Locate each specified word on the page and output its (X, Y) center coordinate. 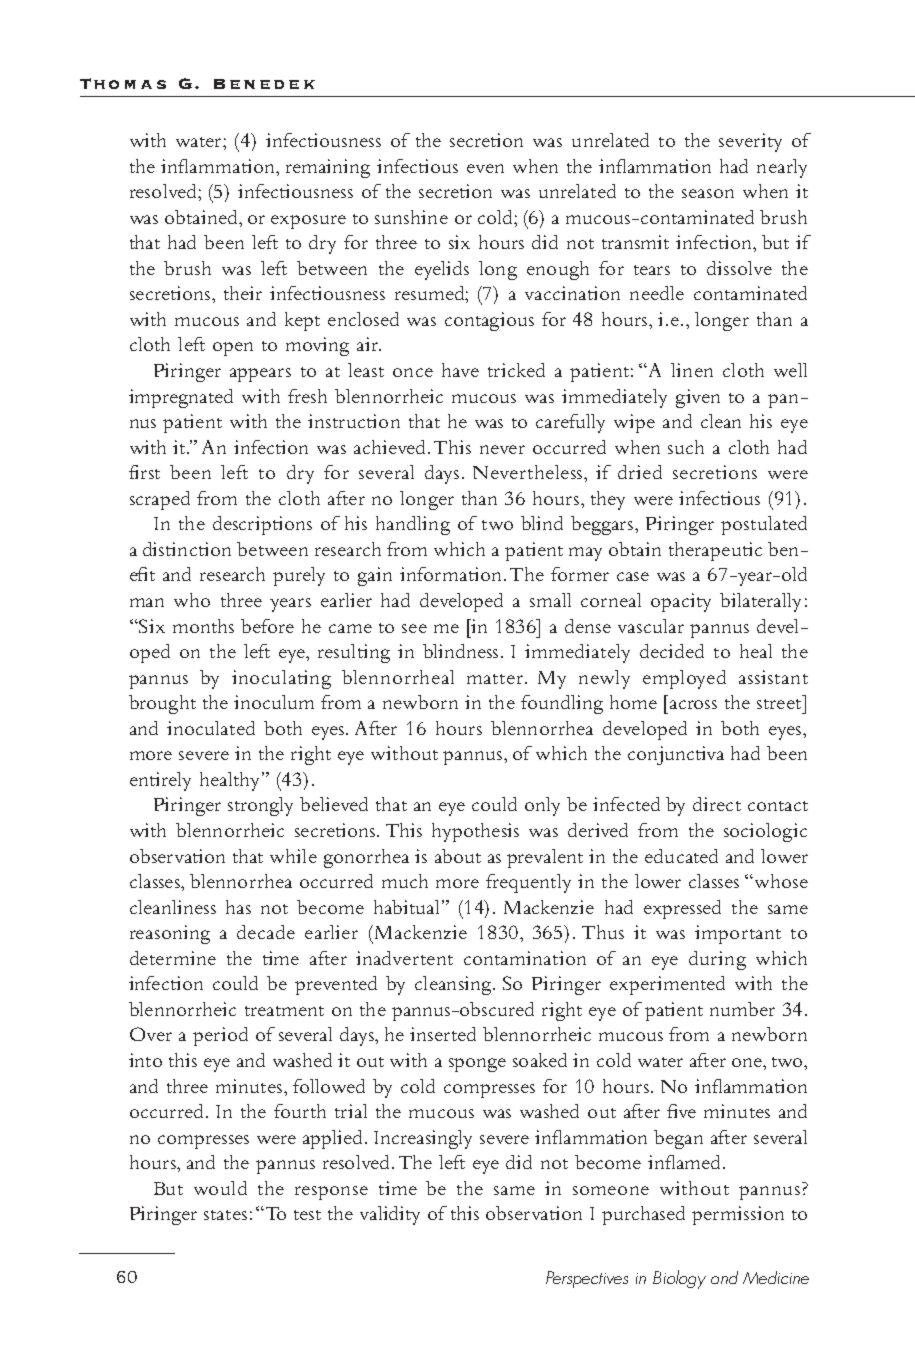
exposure (308, 222)
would (220, 1188)
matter (496, 679)
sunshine (411, 217)
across (693, 704)
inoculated (211, 728)
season (708, 193)
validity (390, 1215)
